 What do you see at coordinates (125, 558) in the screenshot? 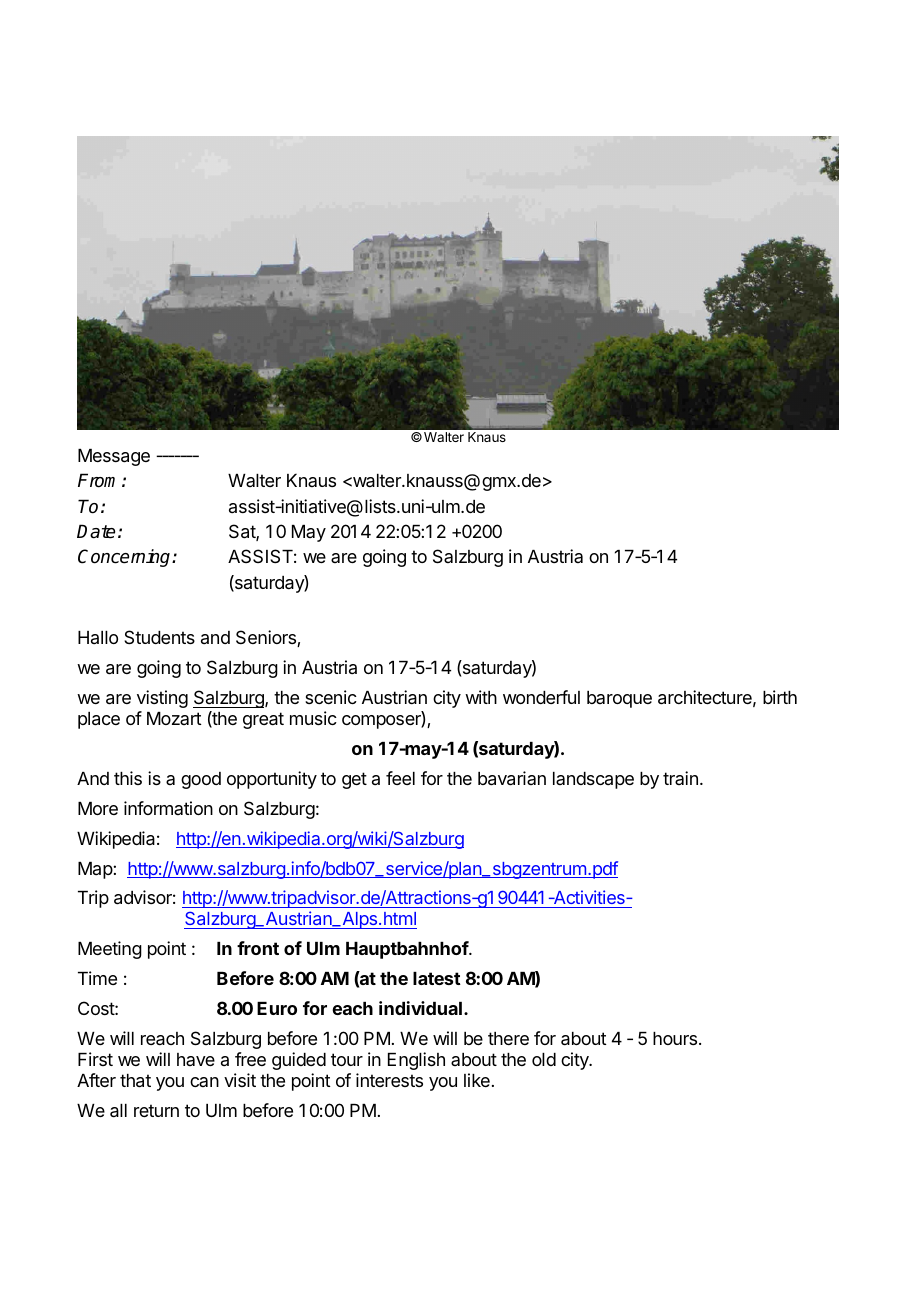
I see `Concerning` at bounding box center [125, 558].
